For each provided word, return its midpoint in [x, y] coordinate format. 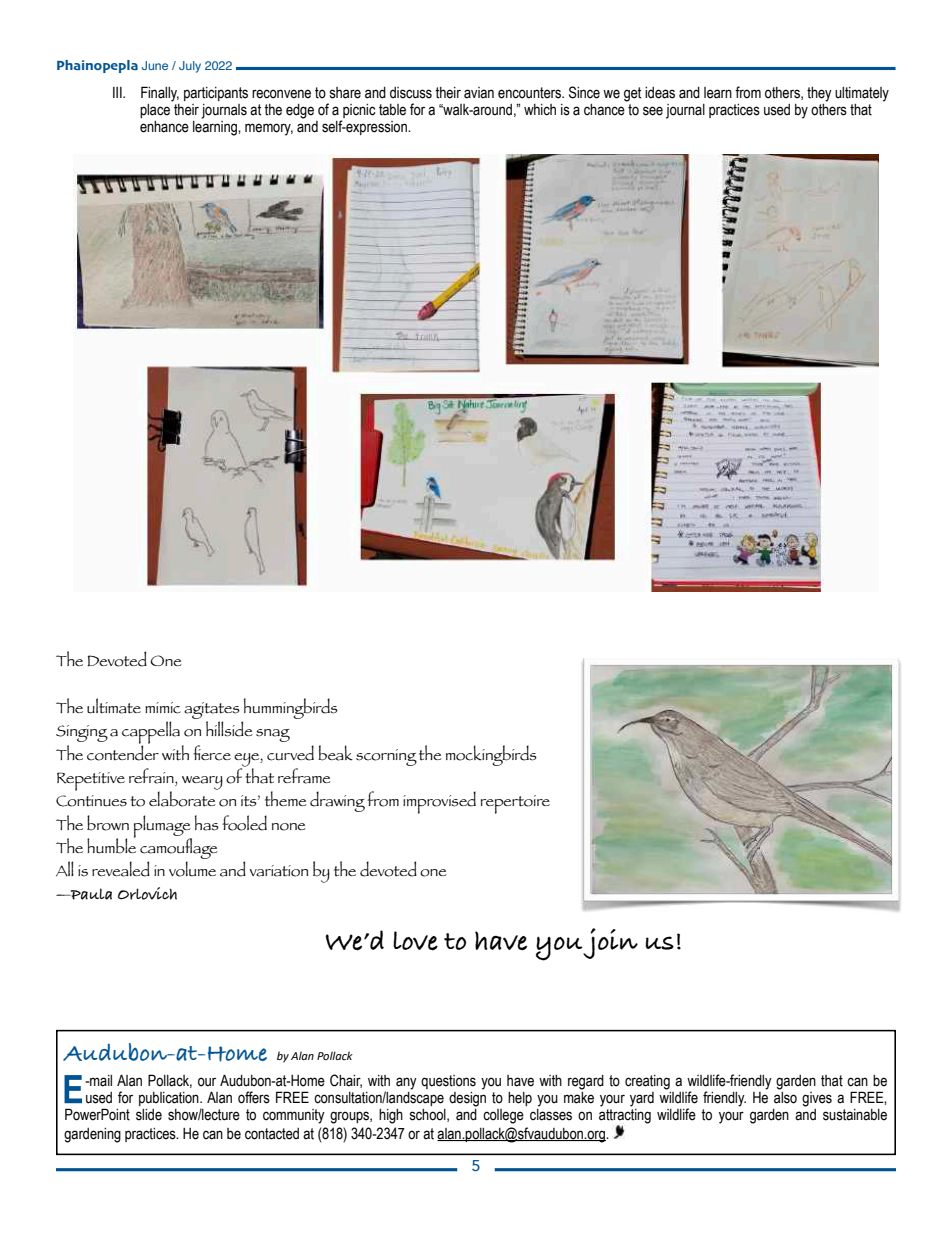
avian [479, 93]
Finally [160, 94]
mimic [163, 708]
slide [149, 1115]
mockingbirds [491, 755]
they [819, 94]
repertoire [515, 804]
